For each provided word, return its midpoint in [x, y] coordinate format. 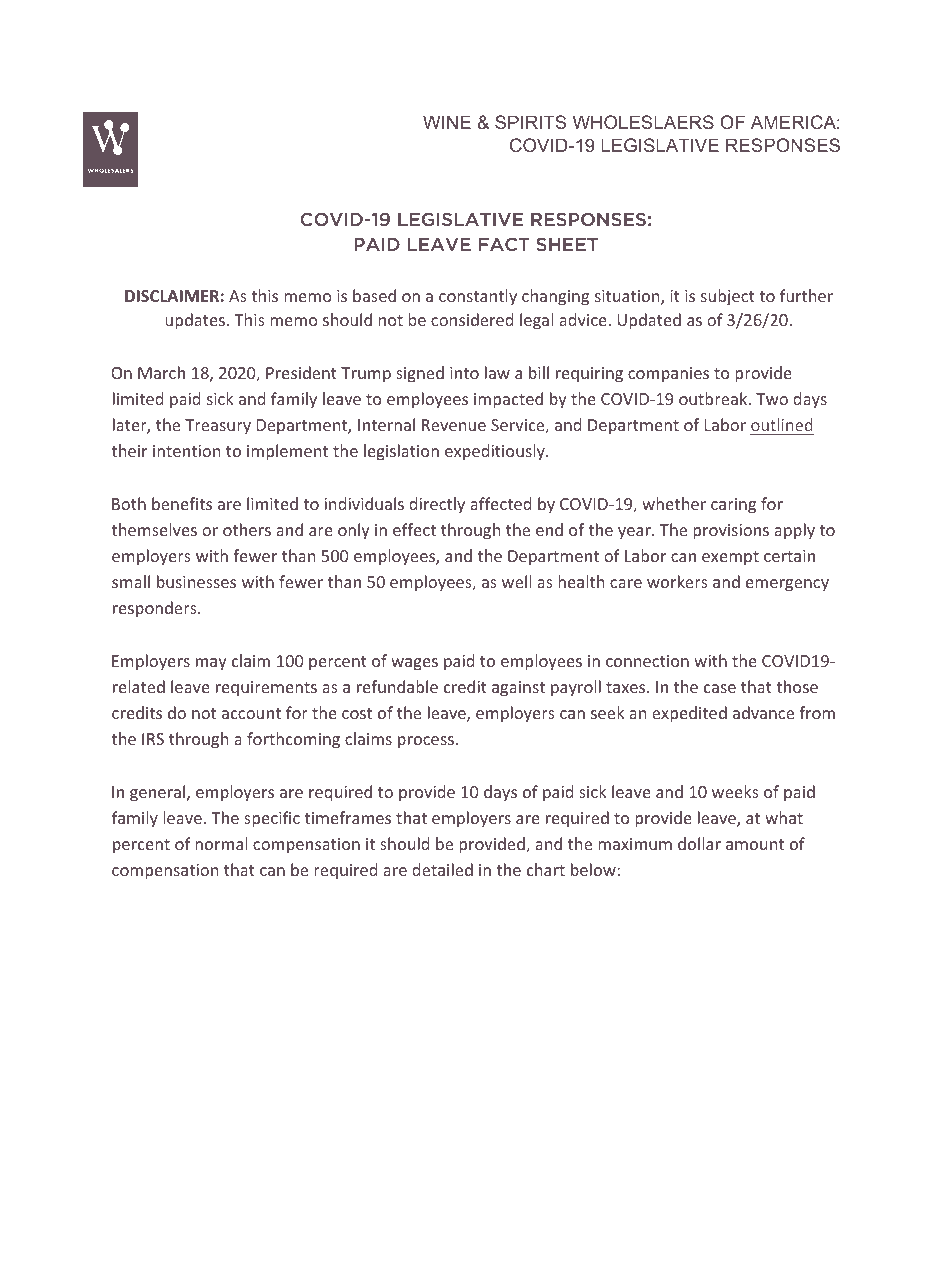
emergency [787, 585]
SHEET [567, 244]
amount [755, 844]
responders [156, 609]
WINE [447, 122]
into [464, 373]
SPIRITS [530, 122]
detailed [442, 869]
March [161, 372]
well [516, 581]
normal [221, 843]
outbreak [714, 398]
